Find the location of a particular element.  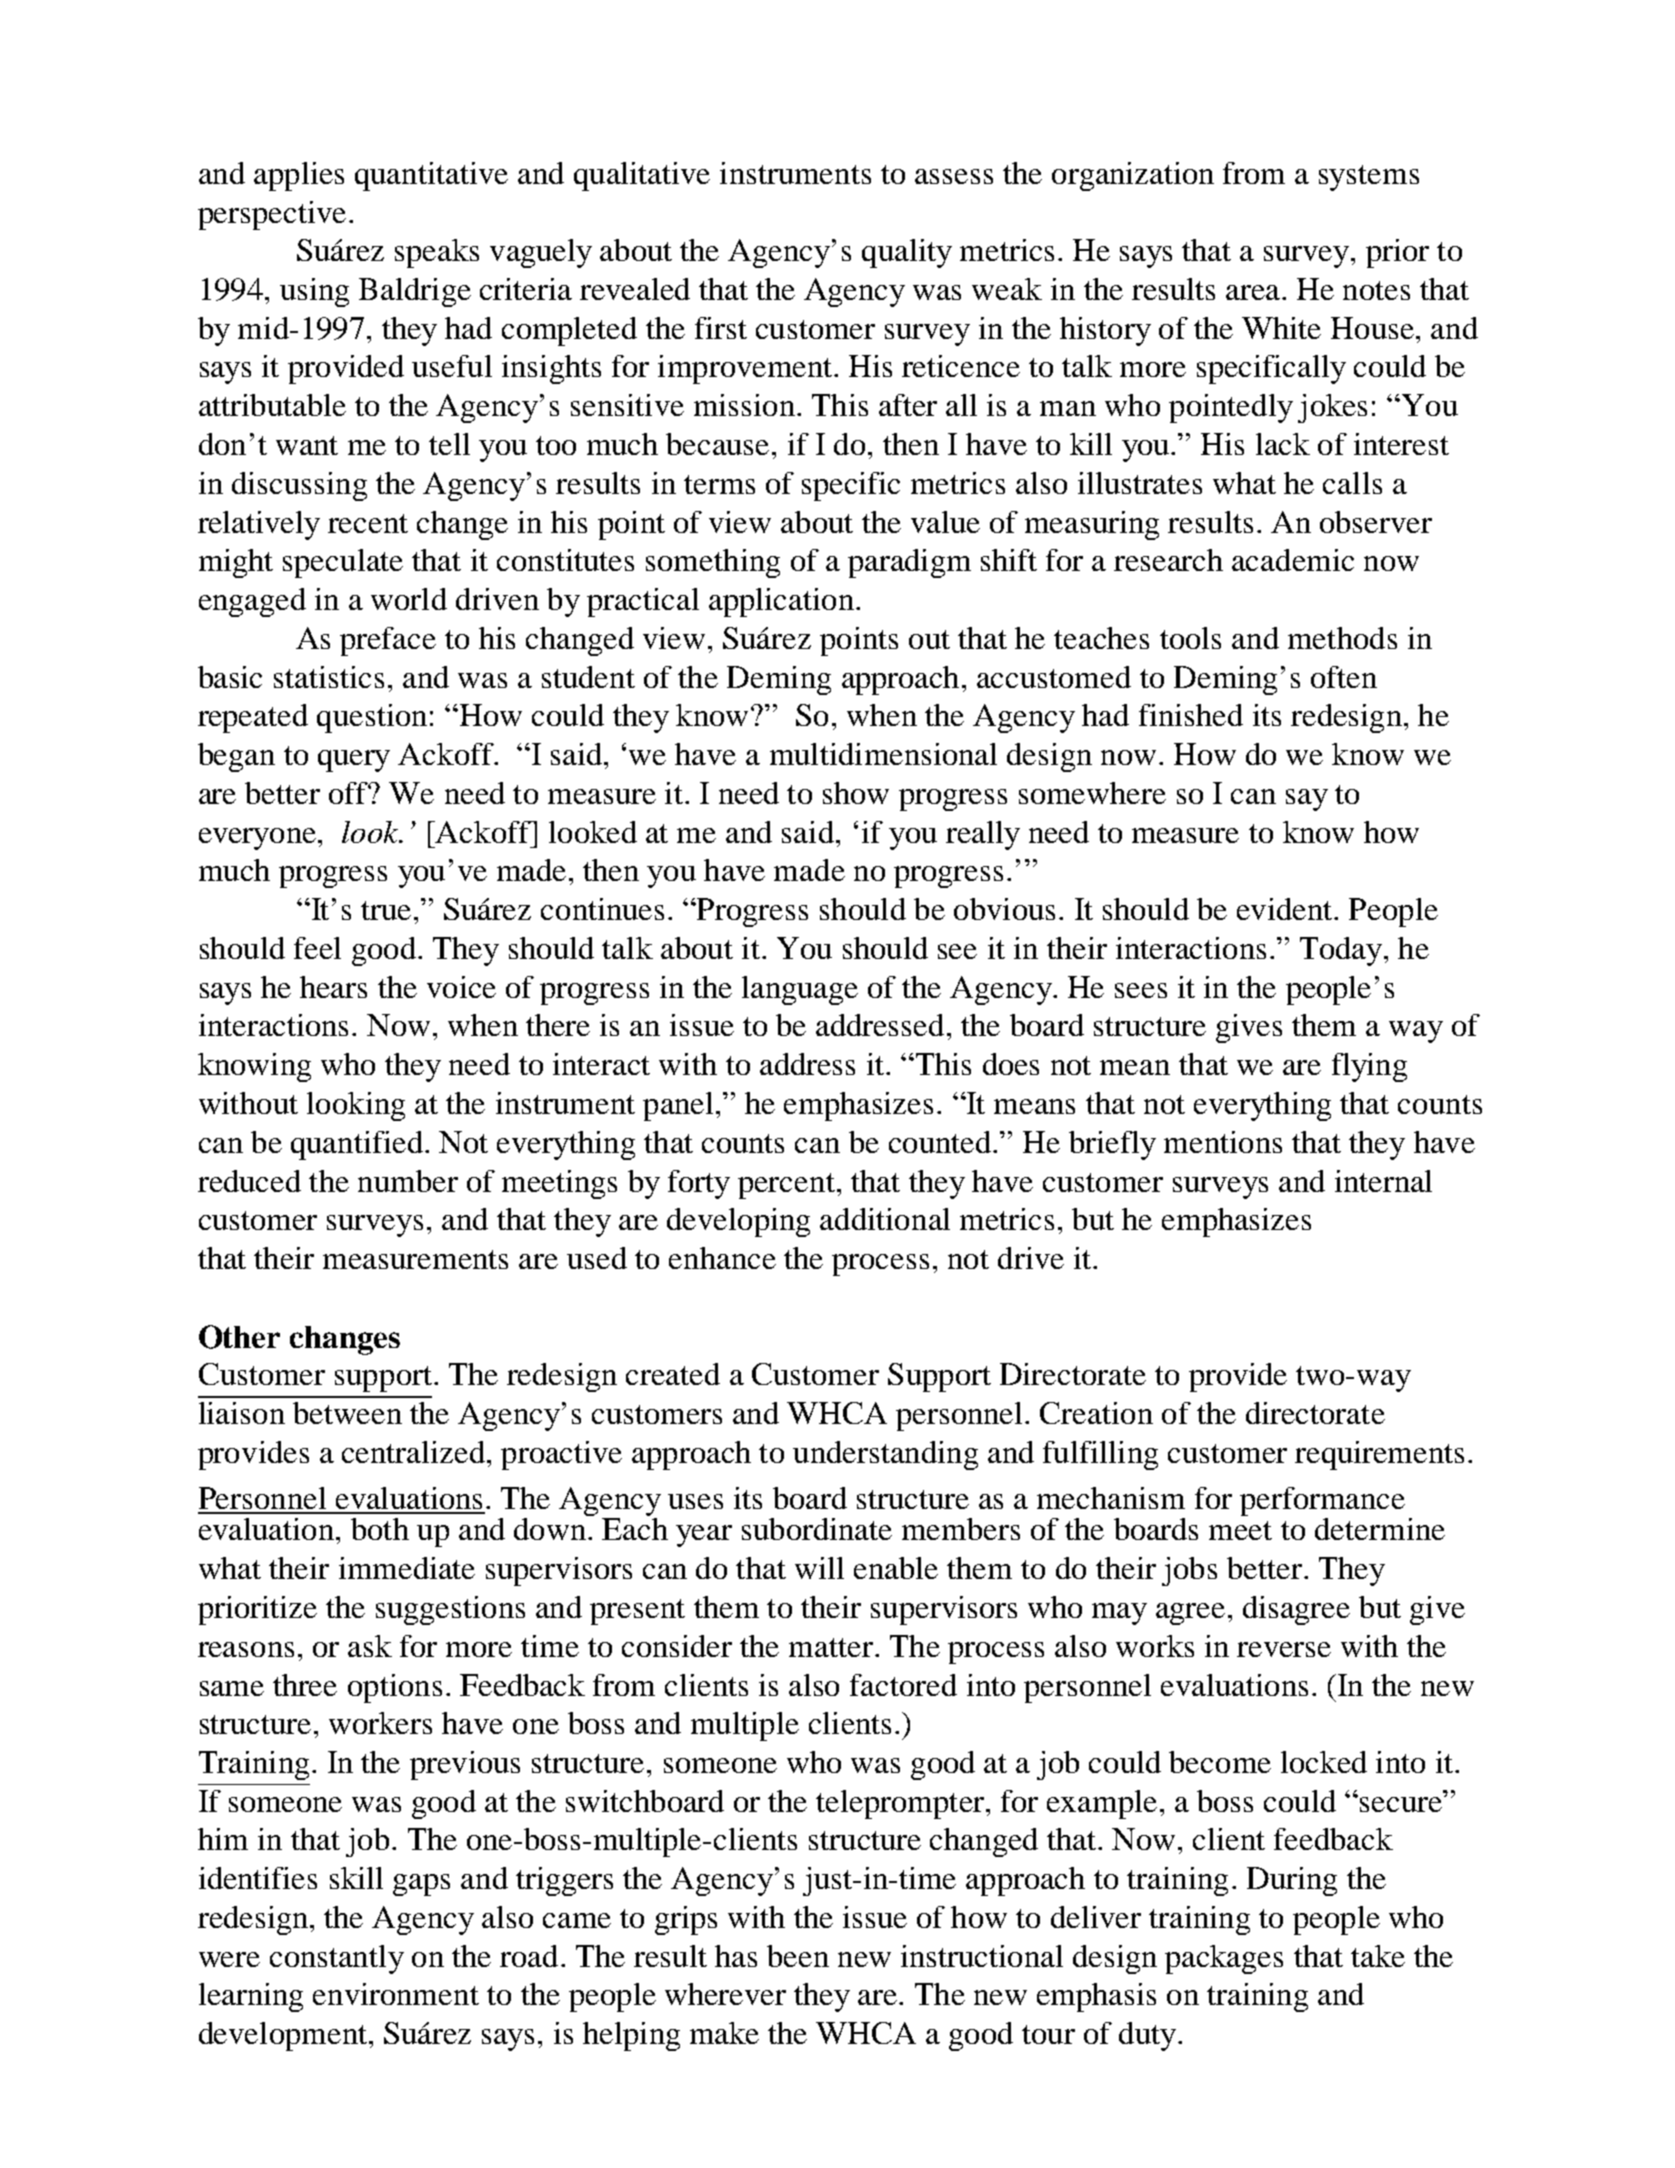

application is located at coordinates (781, 602).
